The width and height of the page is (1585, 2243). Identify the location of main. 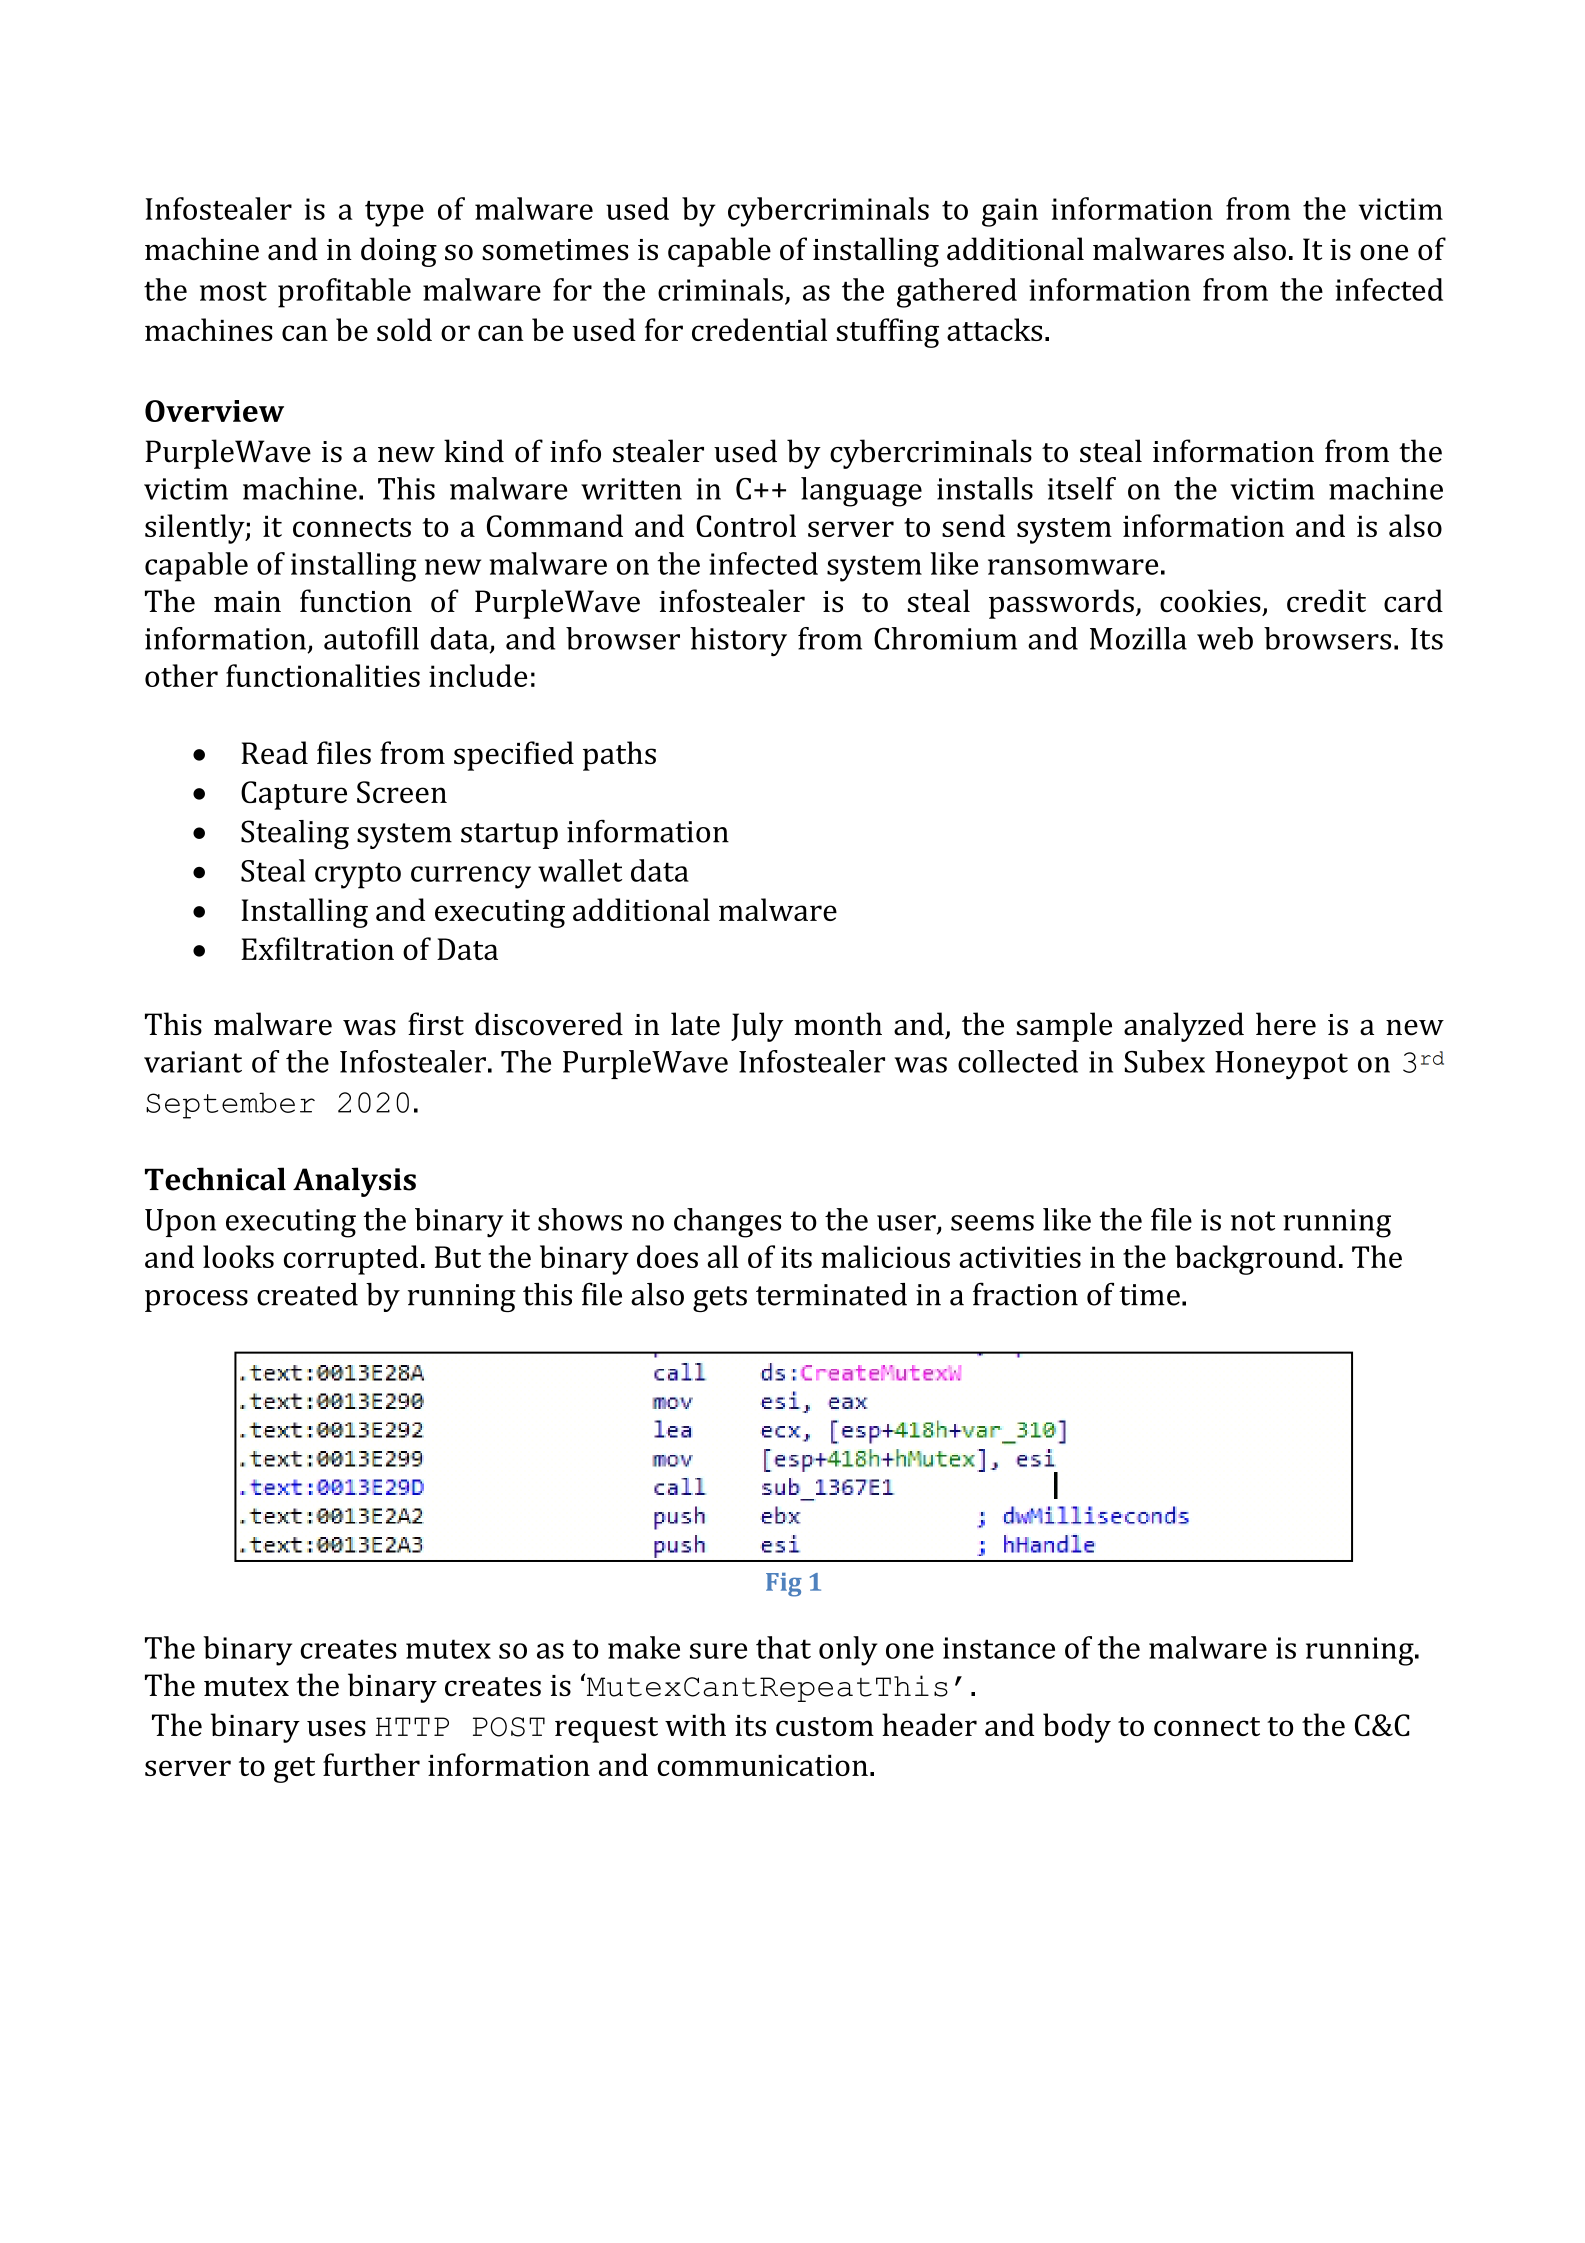
(247, 601).
